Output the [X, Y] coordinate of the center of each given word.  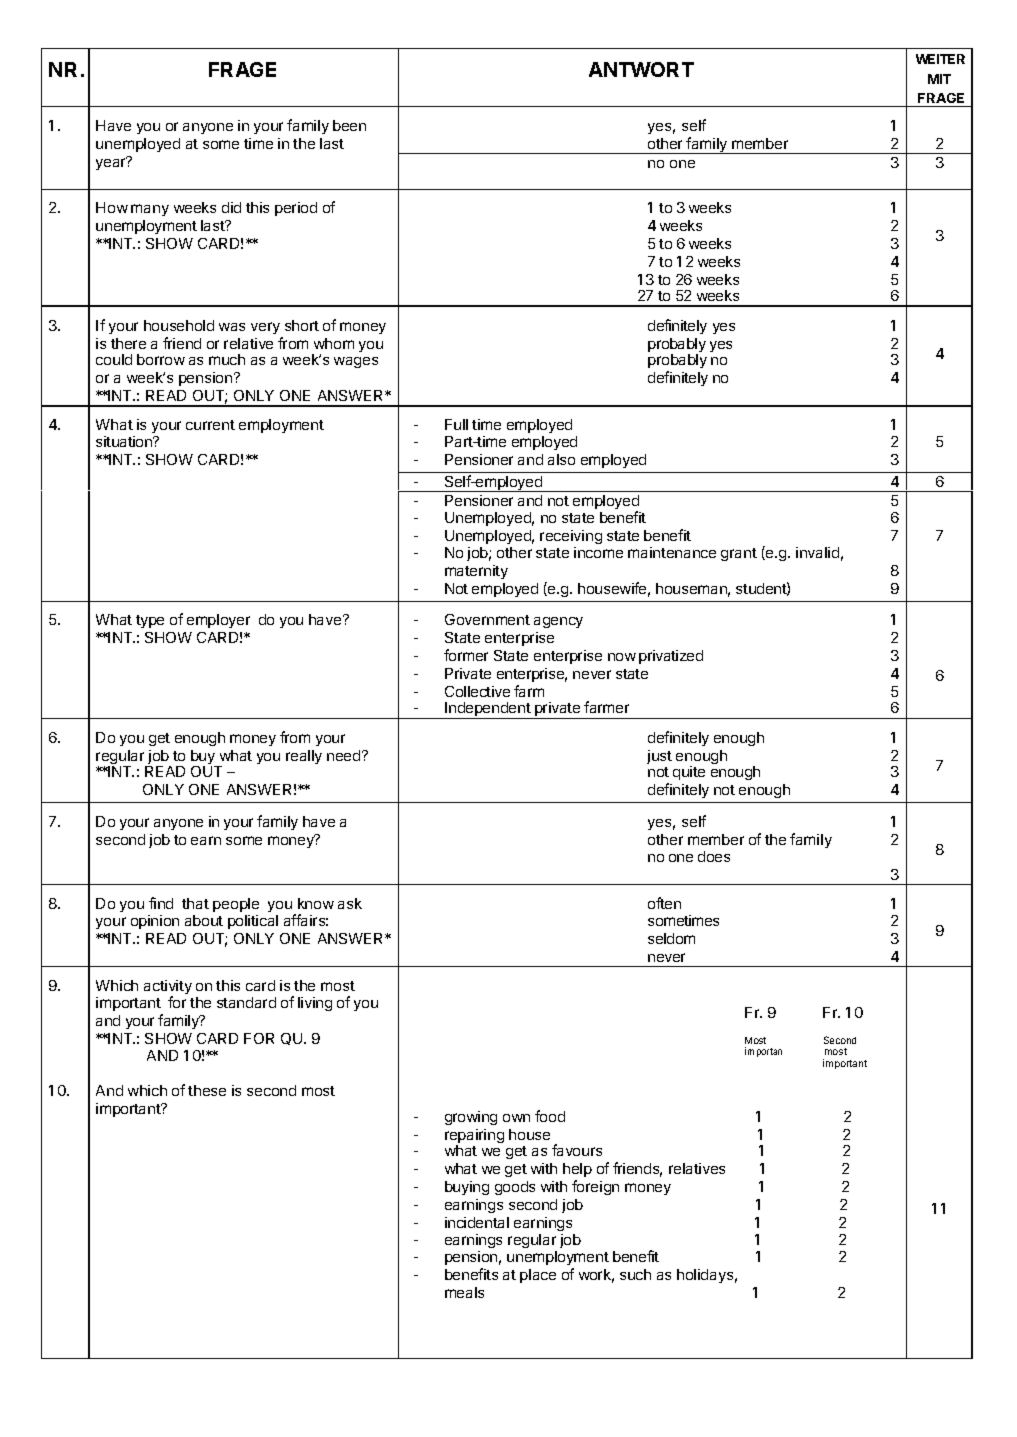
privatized [671, 657]
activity [168, 988]
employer [218, 621]
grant [739, 554]
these [207, 1090]
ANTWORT [641, 69]
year [111, 163]
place [538, 1276]
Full [456, 424]
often [664, 903]
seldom [671, 938]
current [210, 425]
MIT [939, 79]
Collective [477, 691]
